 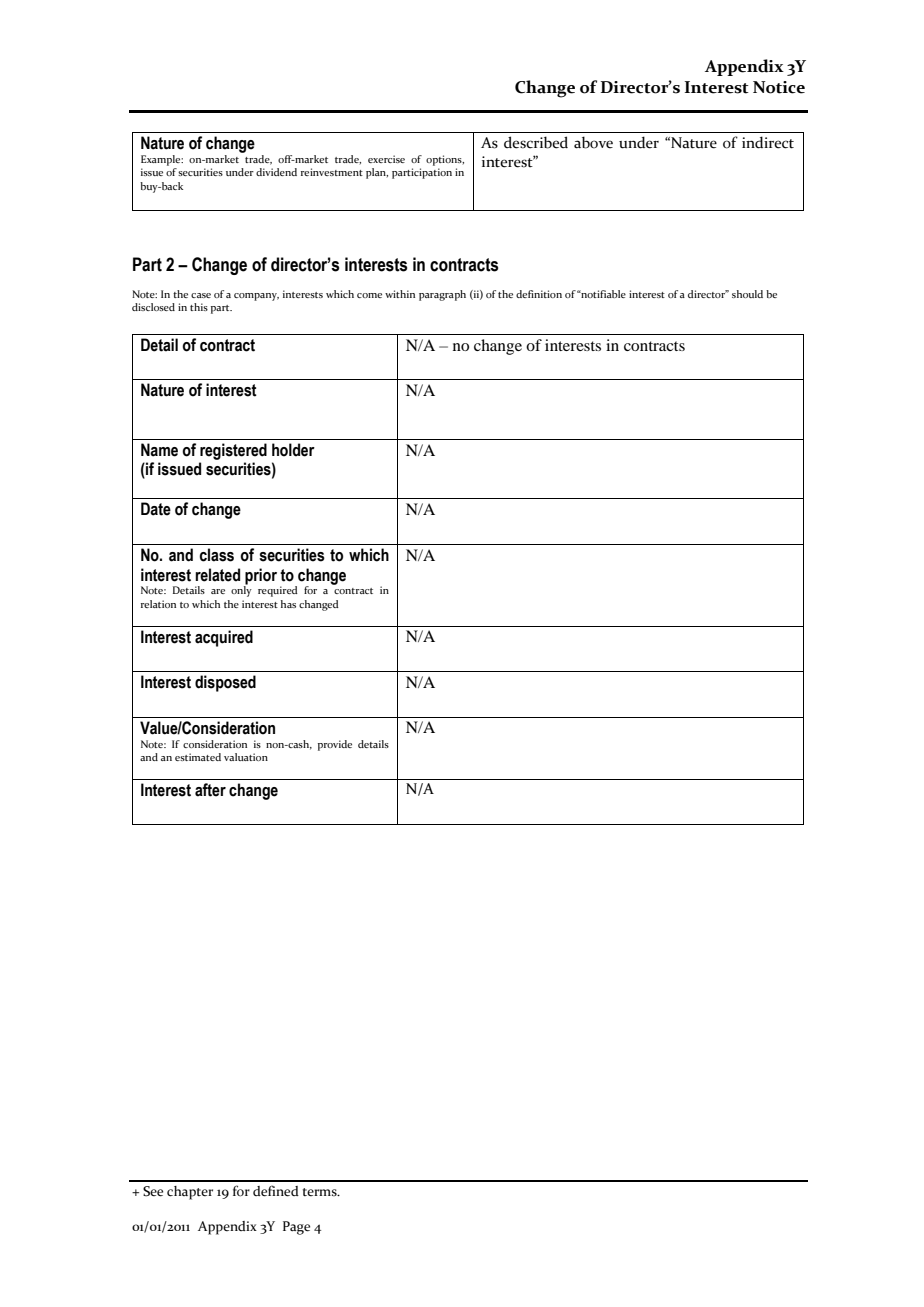 What do you see at coordinates (276, 1191) in the screenshot?
I see `defined` at bounding box center [276, 1191].
